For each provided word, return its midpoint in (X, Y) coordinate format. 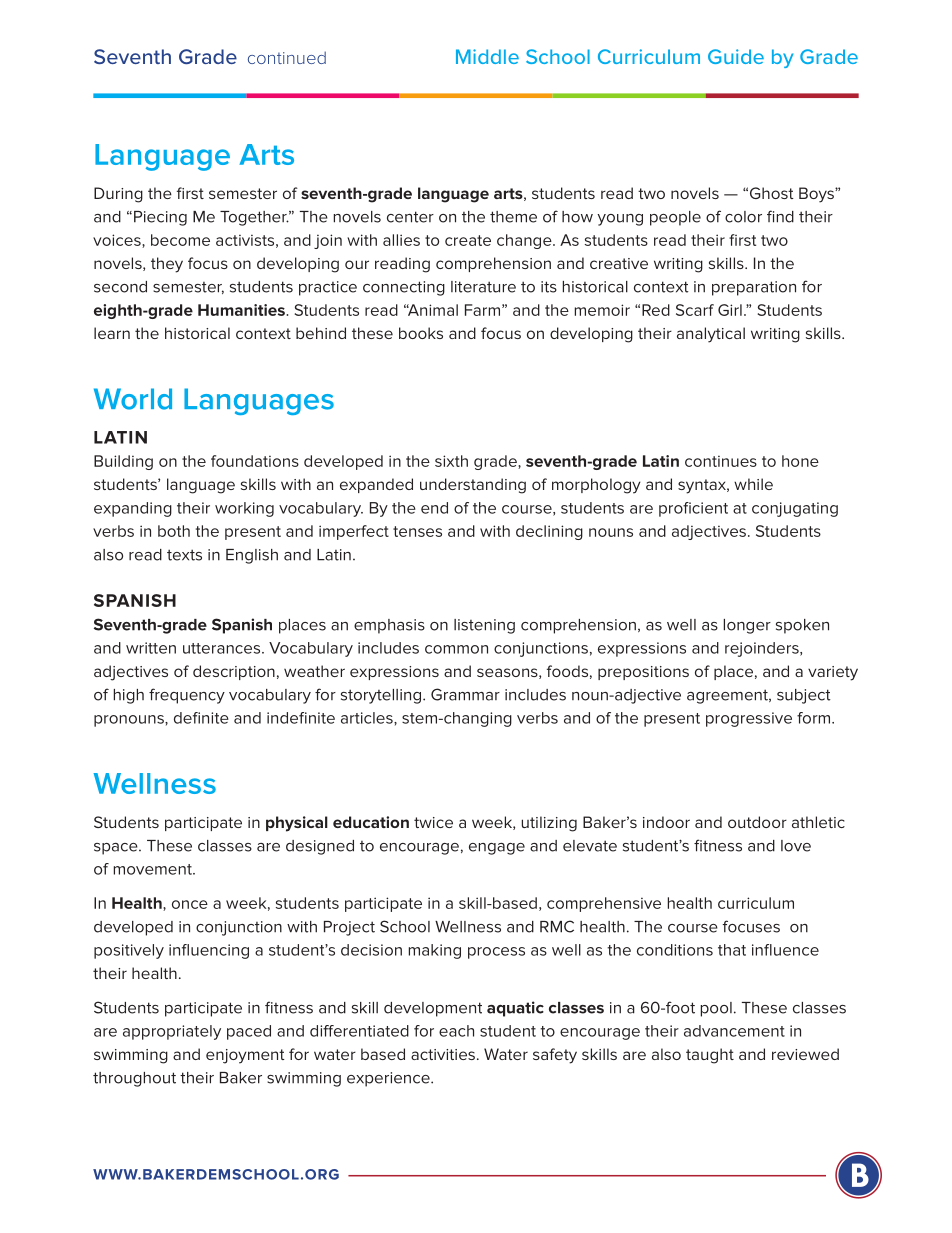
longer (747, 626)
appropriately (172, 1032)
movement (154, 869)
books (421, 333)
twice (433, 822)
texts (184, 555)
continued (287, 57)
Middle (487, 56)
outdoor (757, 822)
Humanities (242, 310)
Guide (736, 56)
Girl (730, 310)
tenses (417, 531)
